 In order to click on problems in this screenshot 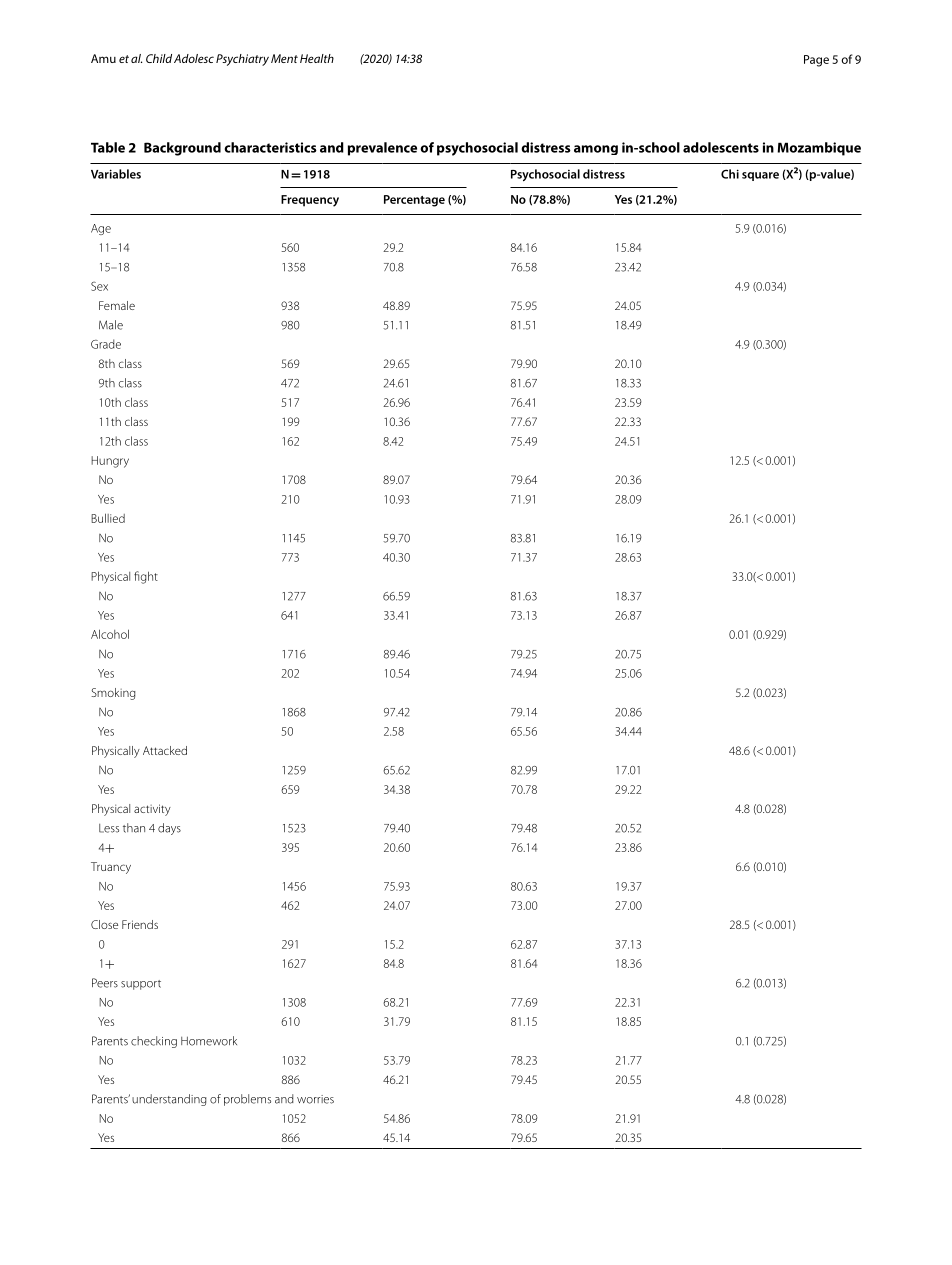, I will do `click(247, 1100)`.
